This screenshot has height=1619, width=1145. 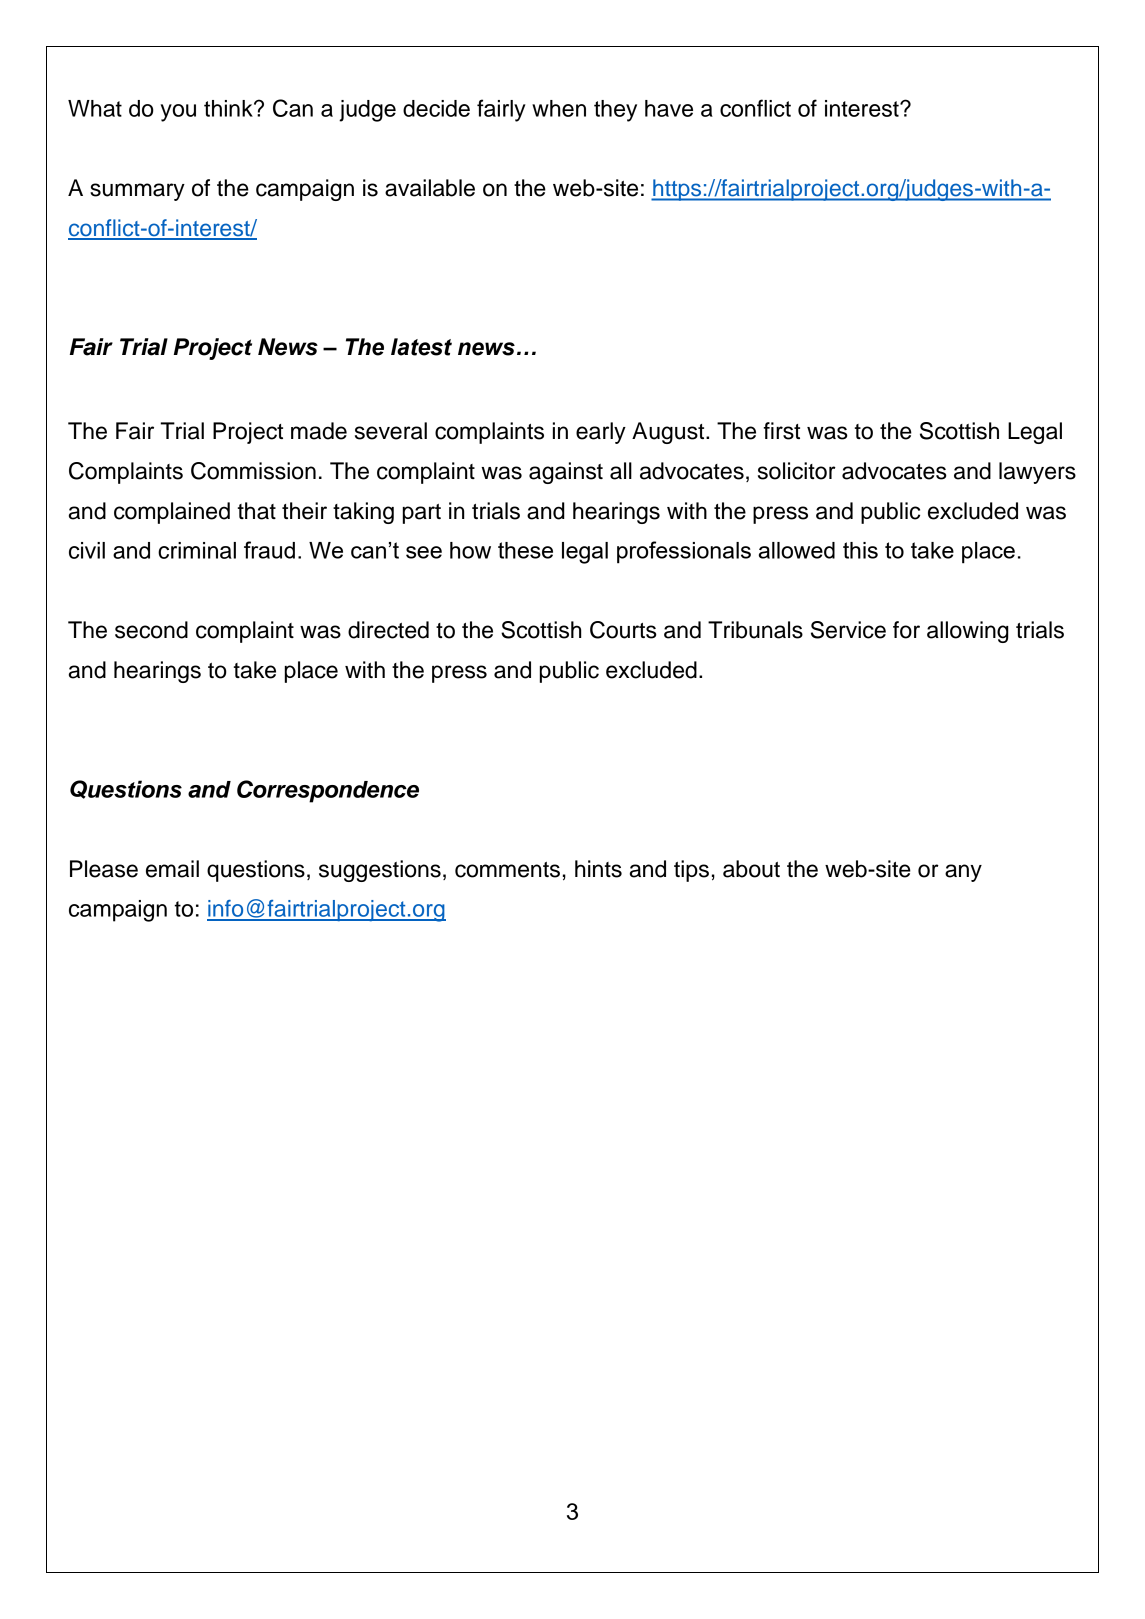 I want to click on you, so click(x=178, y=113).
